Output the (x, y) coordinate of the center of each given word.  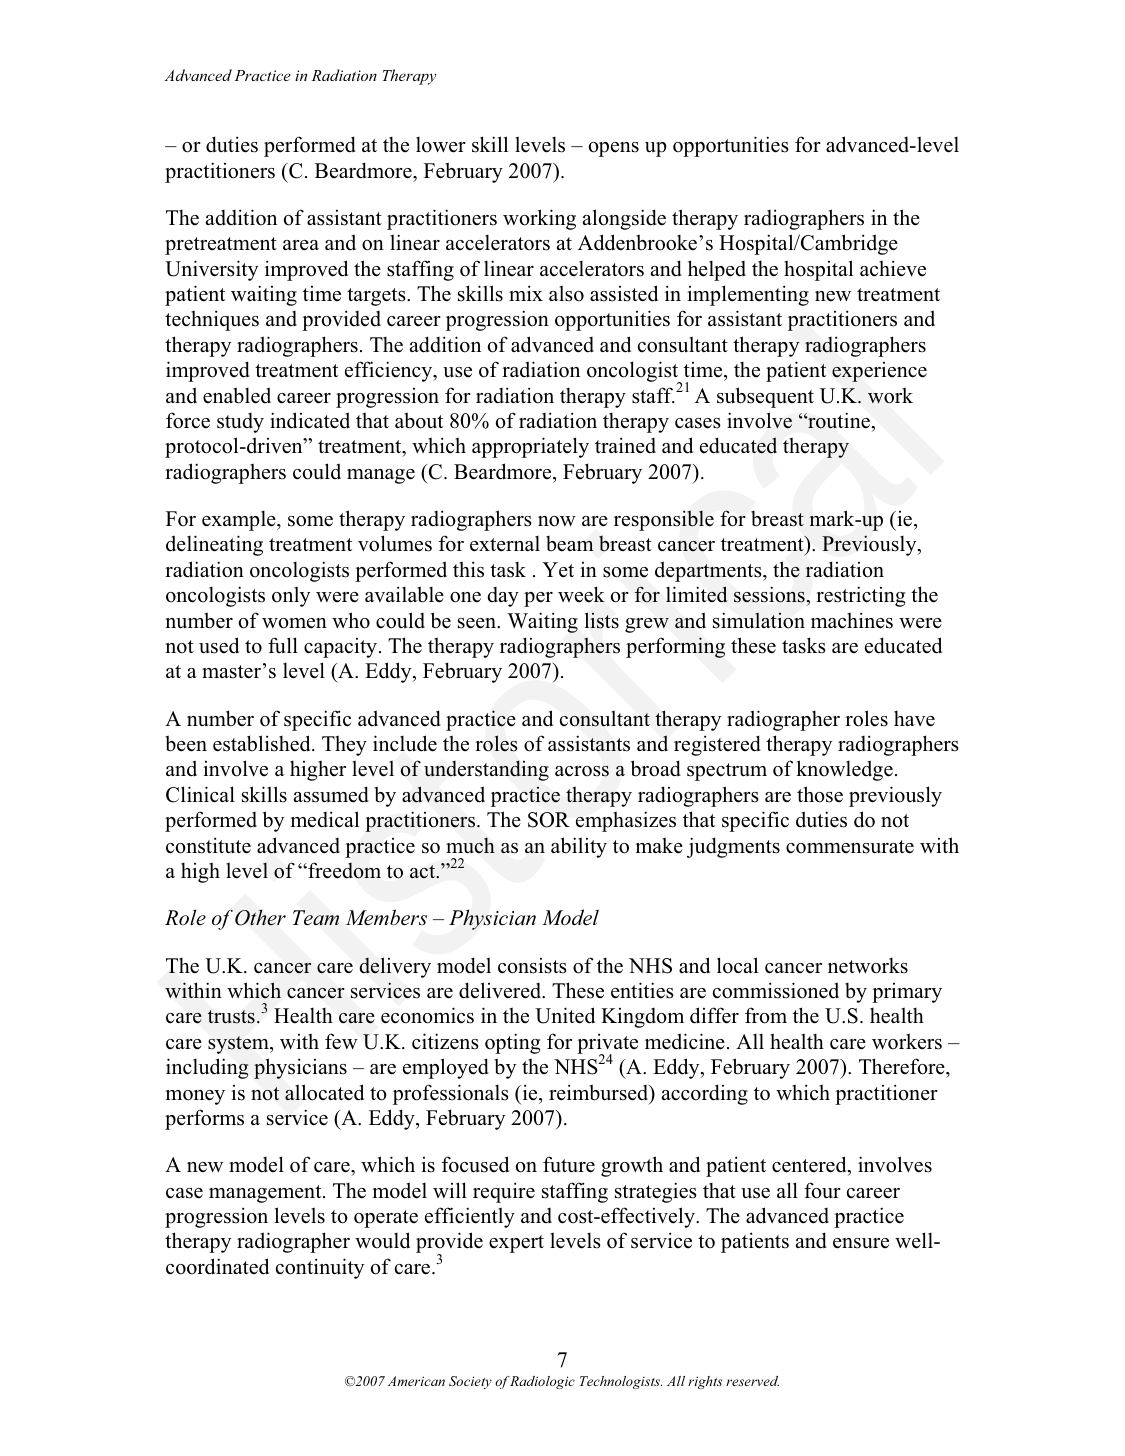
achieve (893, 268)
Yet (558, 570)
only (291, 596)
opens (614, 149)
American (416, 1381)
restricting (860, 596)
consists (532, 966)
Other (260, 918)
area (301, 245)
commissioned (776, 990)
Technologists (621, 1382)
